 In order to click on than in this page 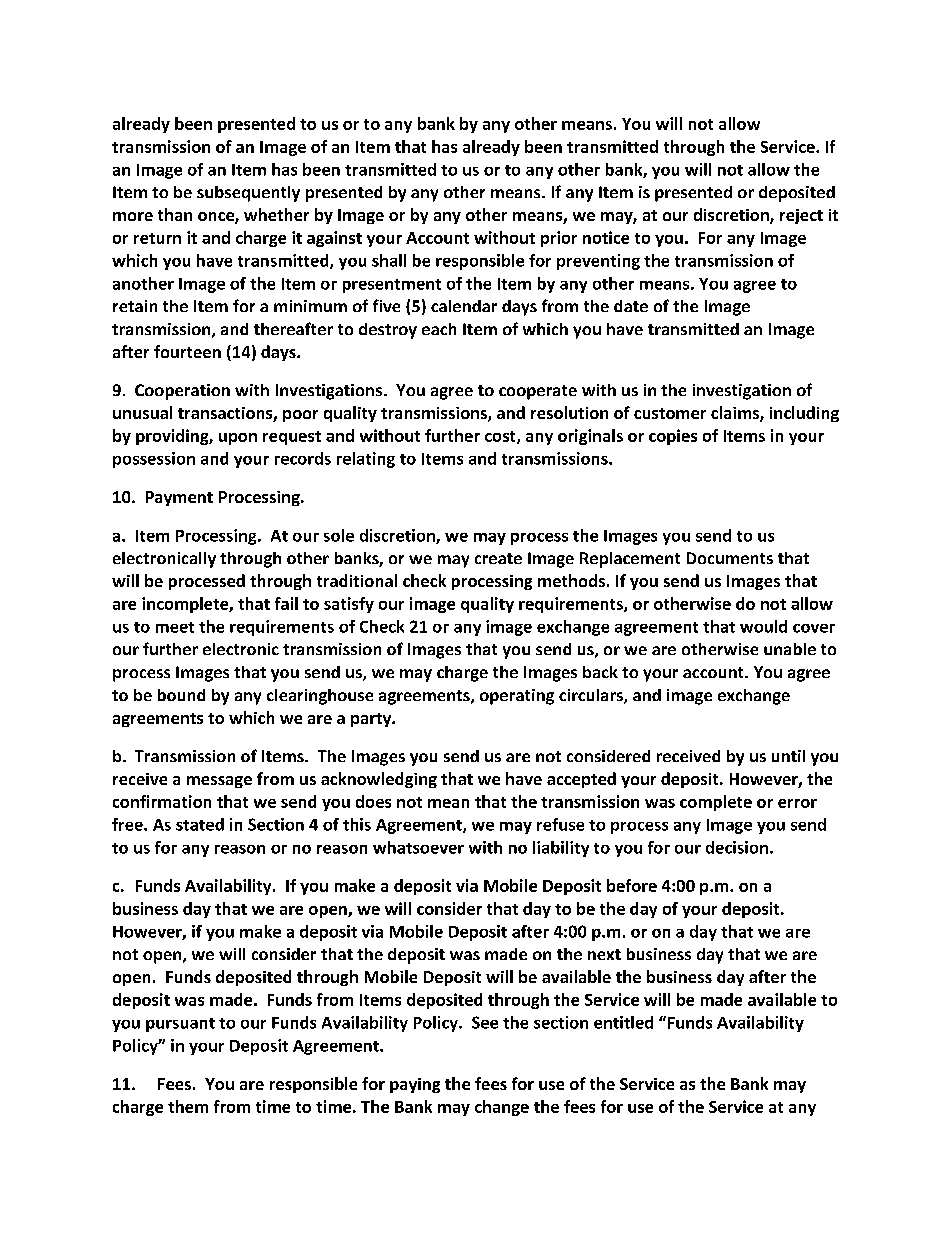, I will do `click(175, 214)`.
